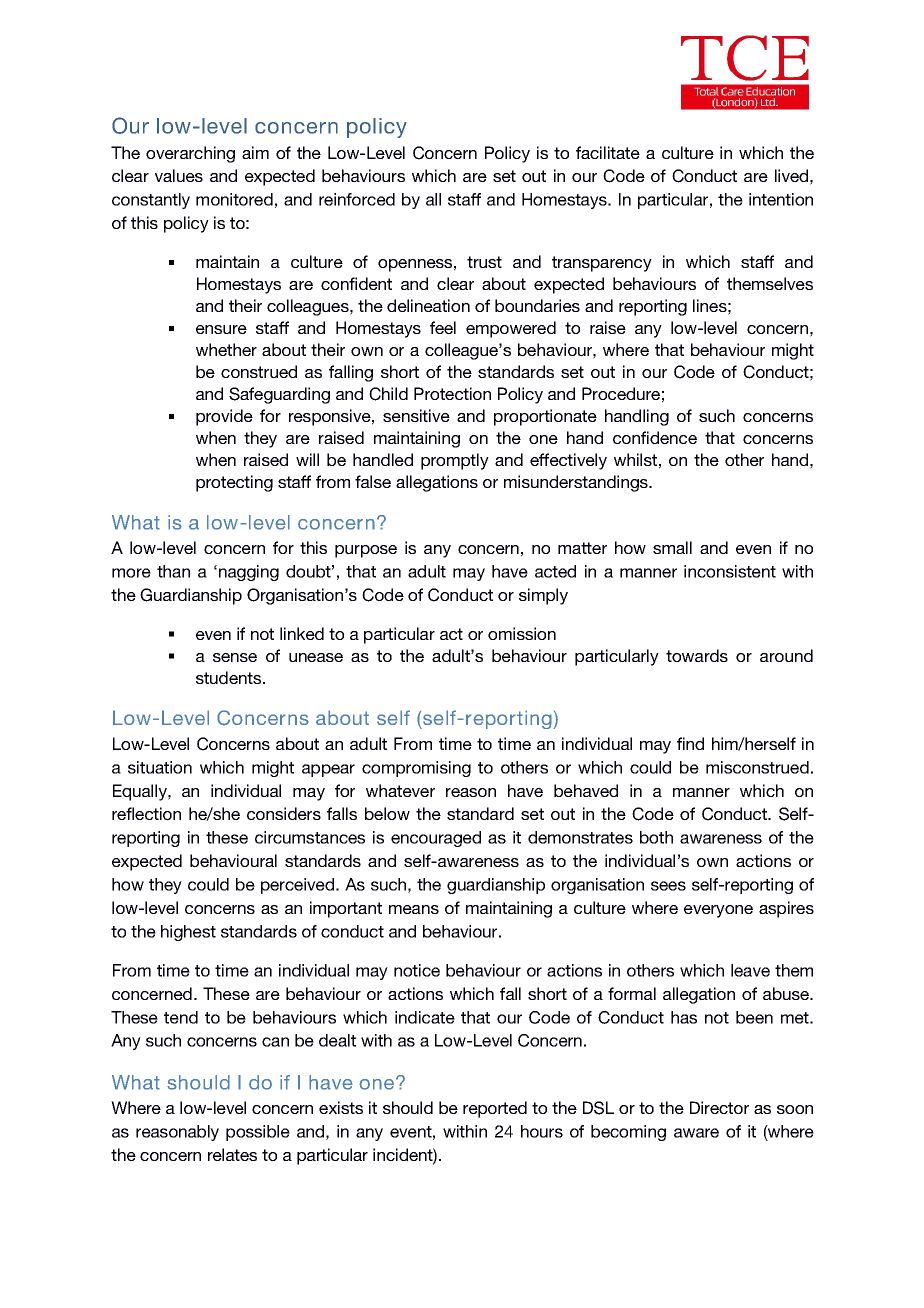 This page has width=924, height=1308. Describe the element at coordinates (235, 657) in the page. I see `sense` at that location.
